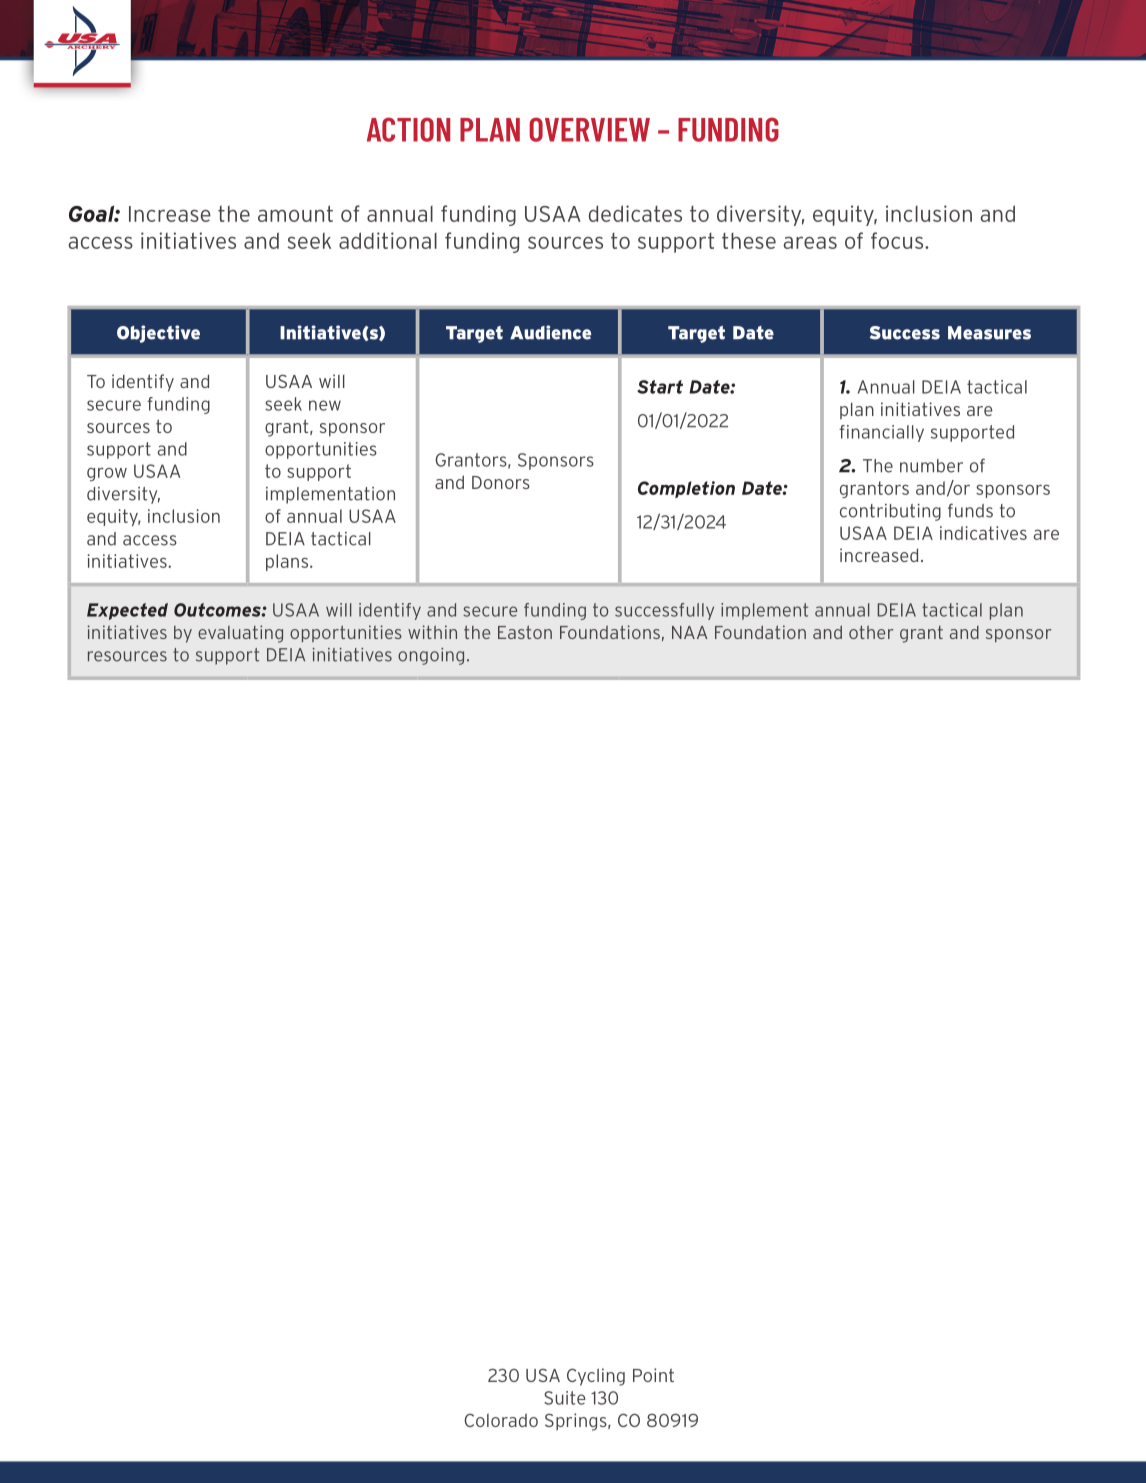  Describe the element at coordinates (431, 656) in the screenshot. I see `ongoing` at that location.
